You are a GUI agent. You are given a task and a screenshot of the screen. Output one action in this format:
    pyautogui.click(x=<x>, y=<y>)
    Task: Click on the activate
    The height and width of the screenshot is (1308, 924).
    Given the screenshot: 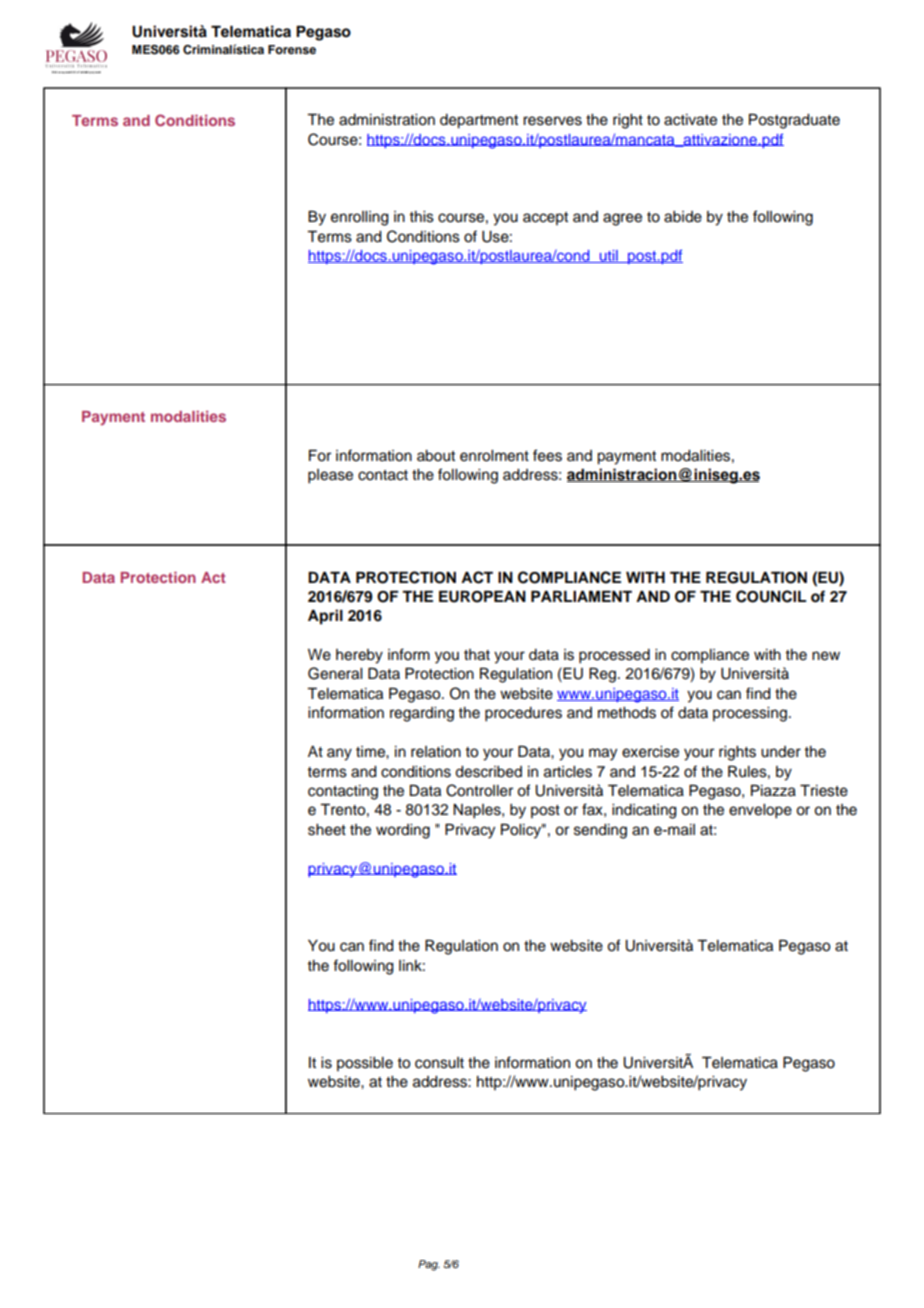 What is the action you would take?
    pyautogui.click(x=690, y=120)
